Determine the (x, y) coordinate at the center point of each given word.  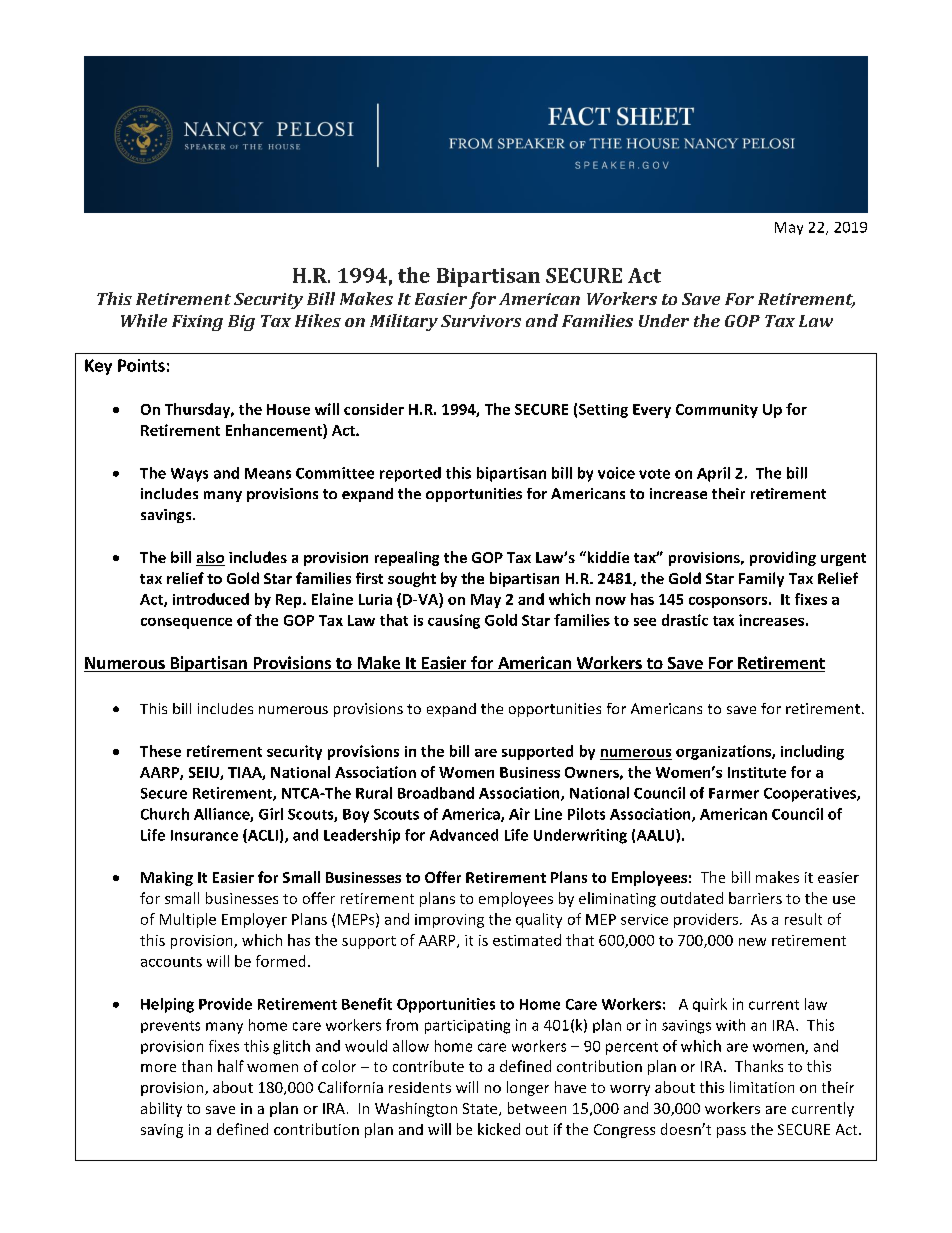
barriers (755, 898)
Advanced (464, 835)
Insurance (204, 835)
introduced (211, 599)
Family (761, 579)
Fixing (197, 323)
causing (454, 621)
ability (161, 1109)
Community (717, 411)
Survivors (481, 321)
